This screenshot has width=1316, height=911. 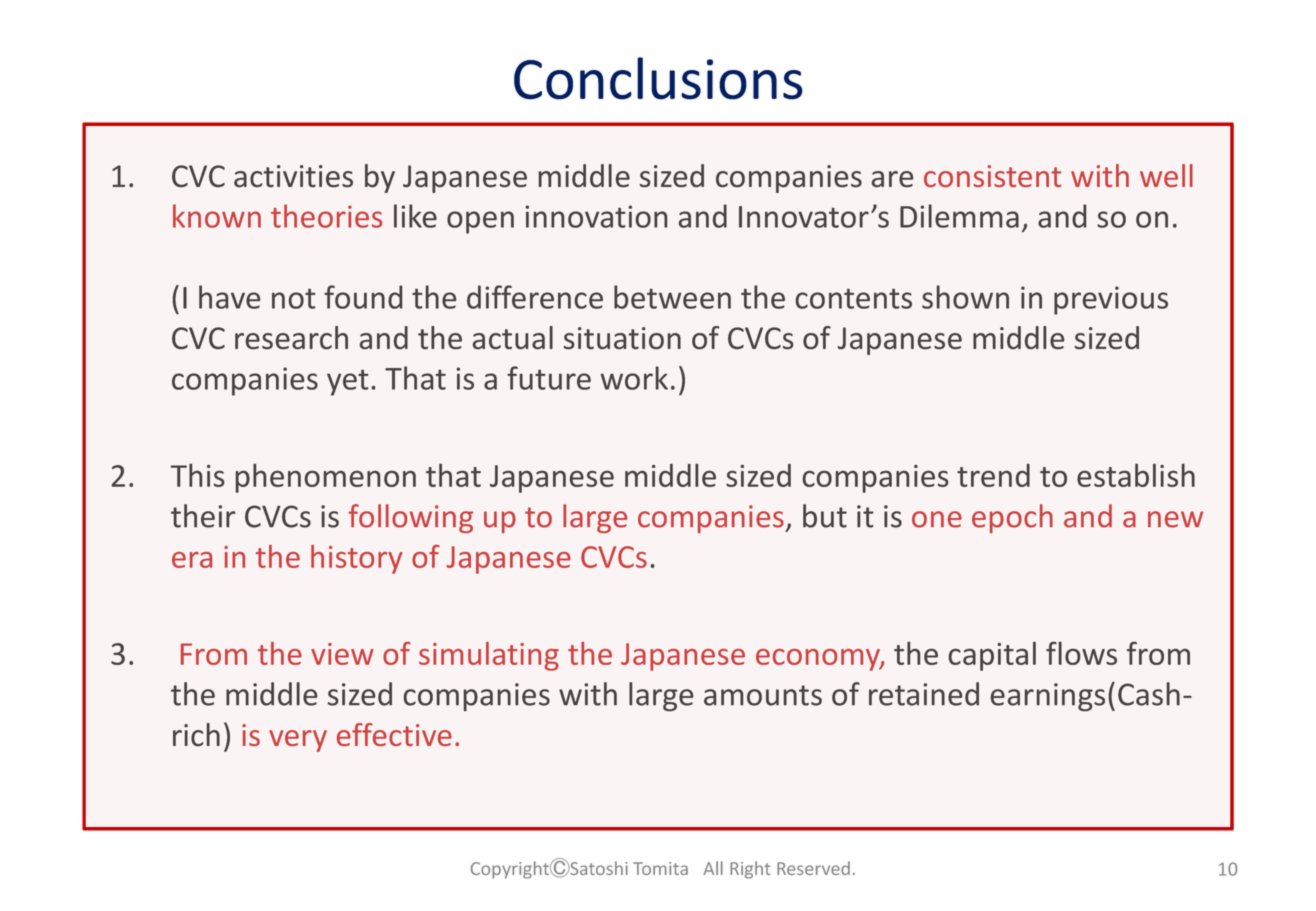 What do you see at coordinates (658, 78) in the screenshot?
I see `Conclusions` at bounding box center [658, 78].
